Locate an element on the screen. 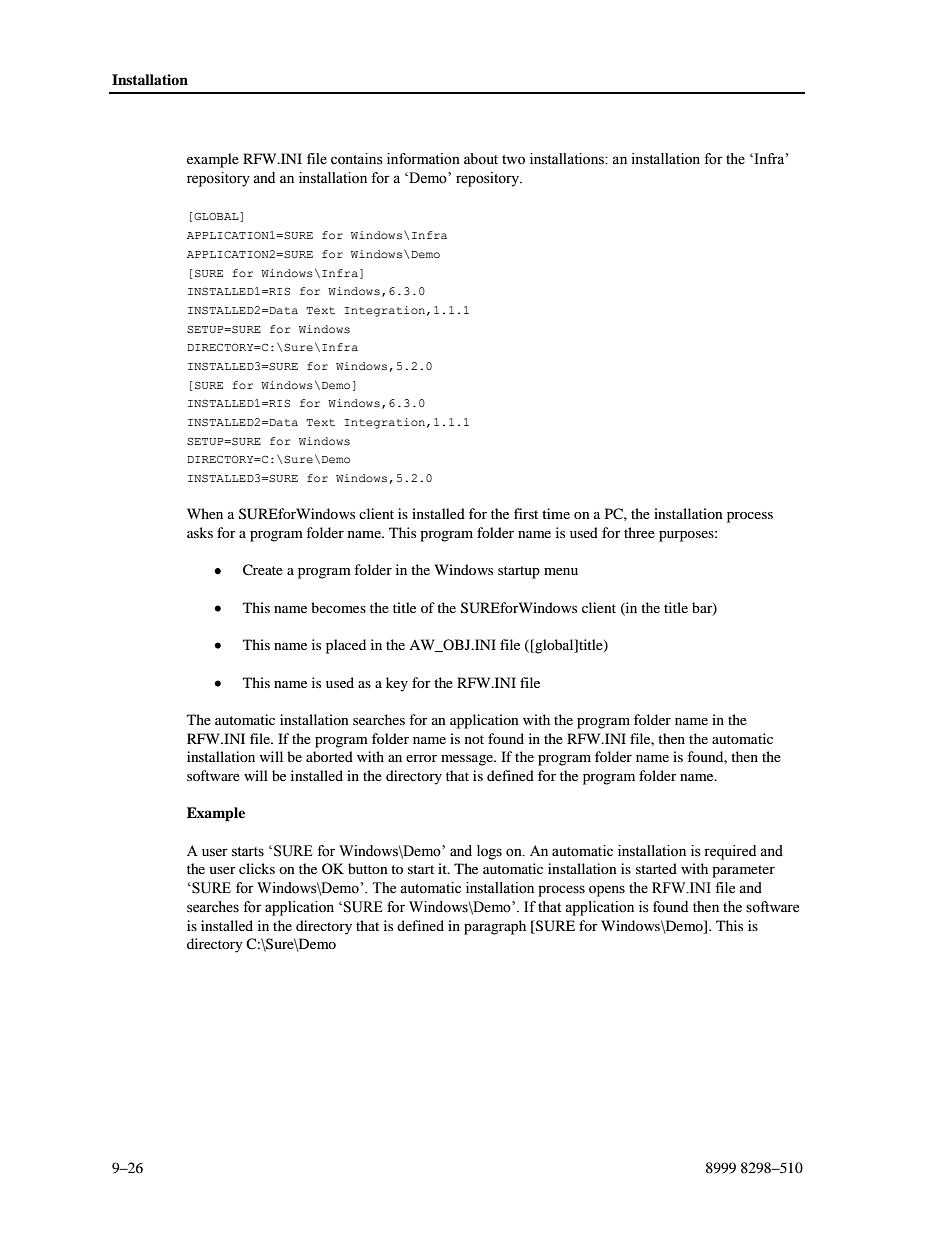 The image size is (952, 1233). paragraph is located at coordinates (495, 927).
